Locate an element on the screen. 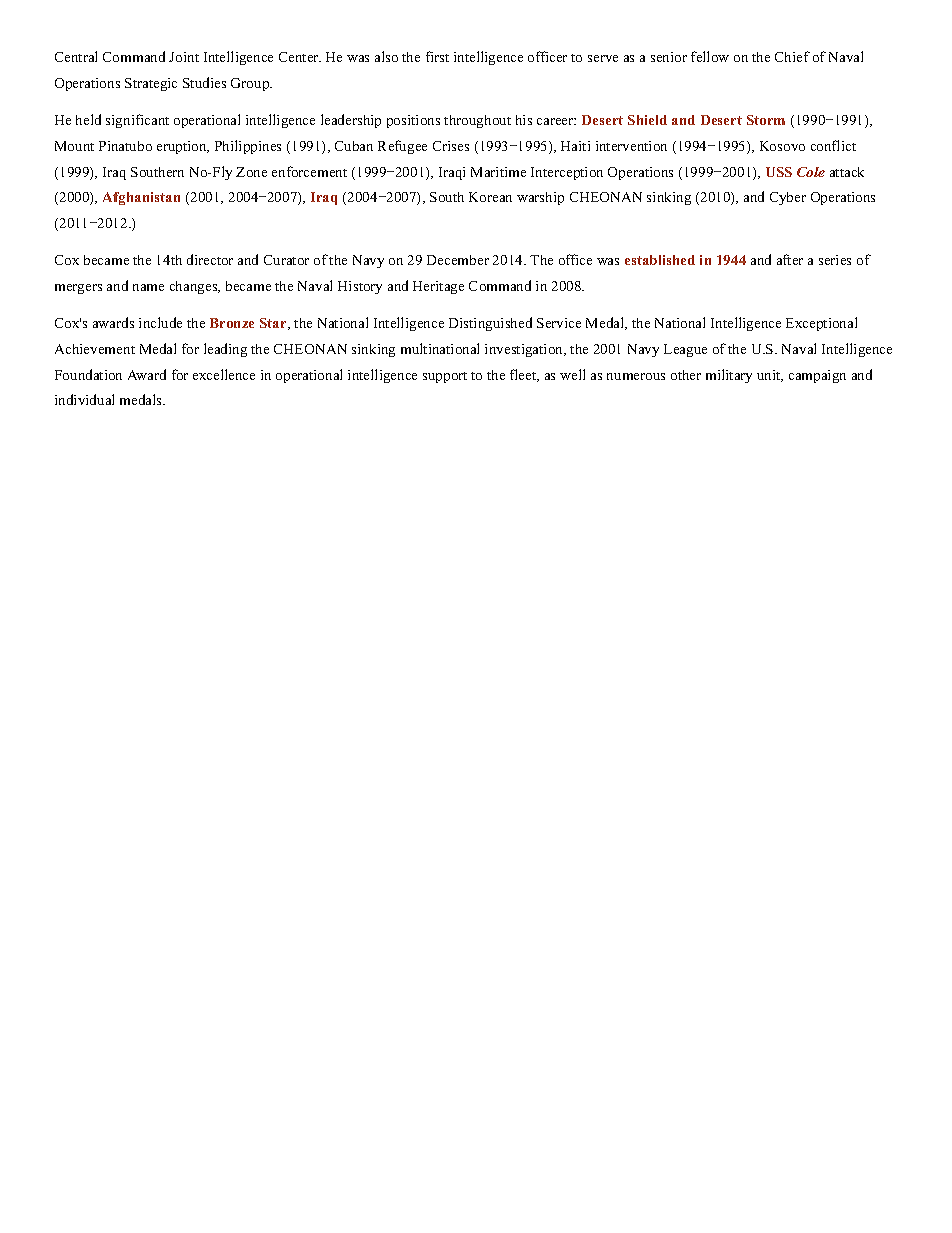  Afghanistan is located at coordinates (141, 198).
